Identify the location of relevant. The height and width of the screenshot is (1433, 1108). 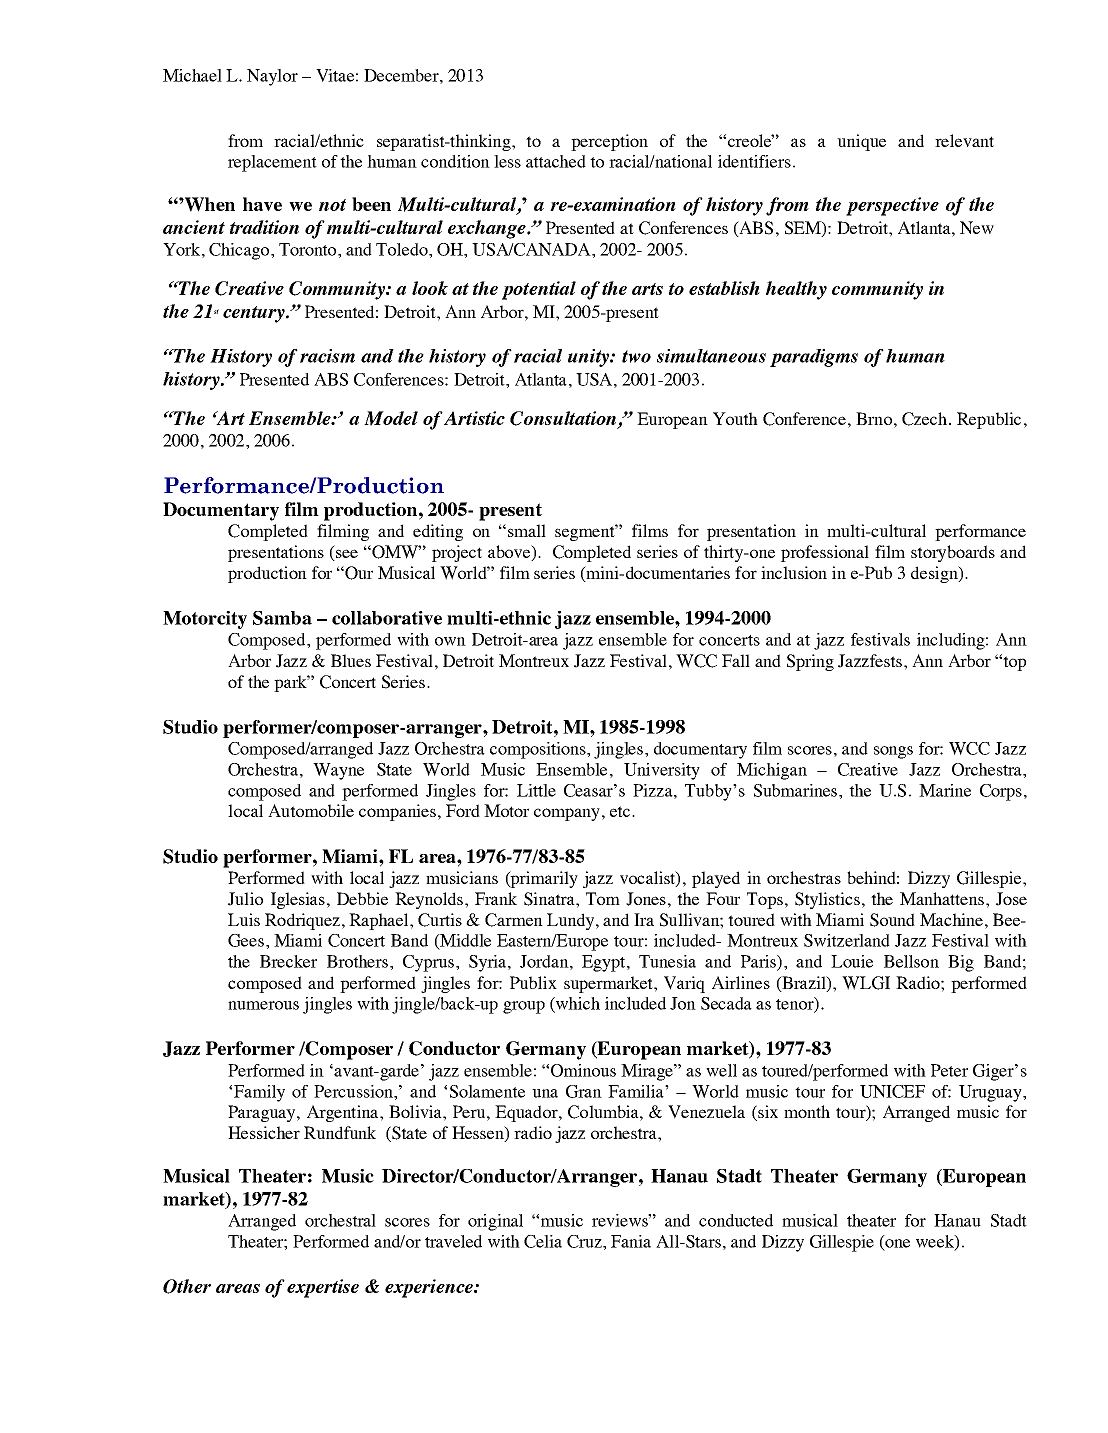
(964, 140).
